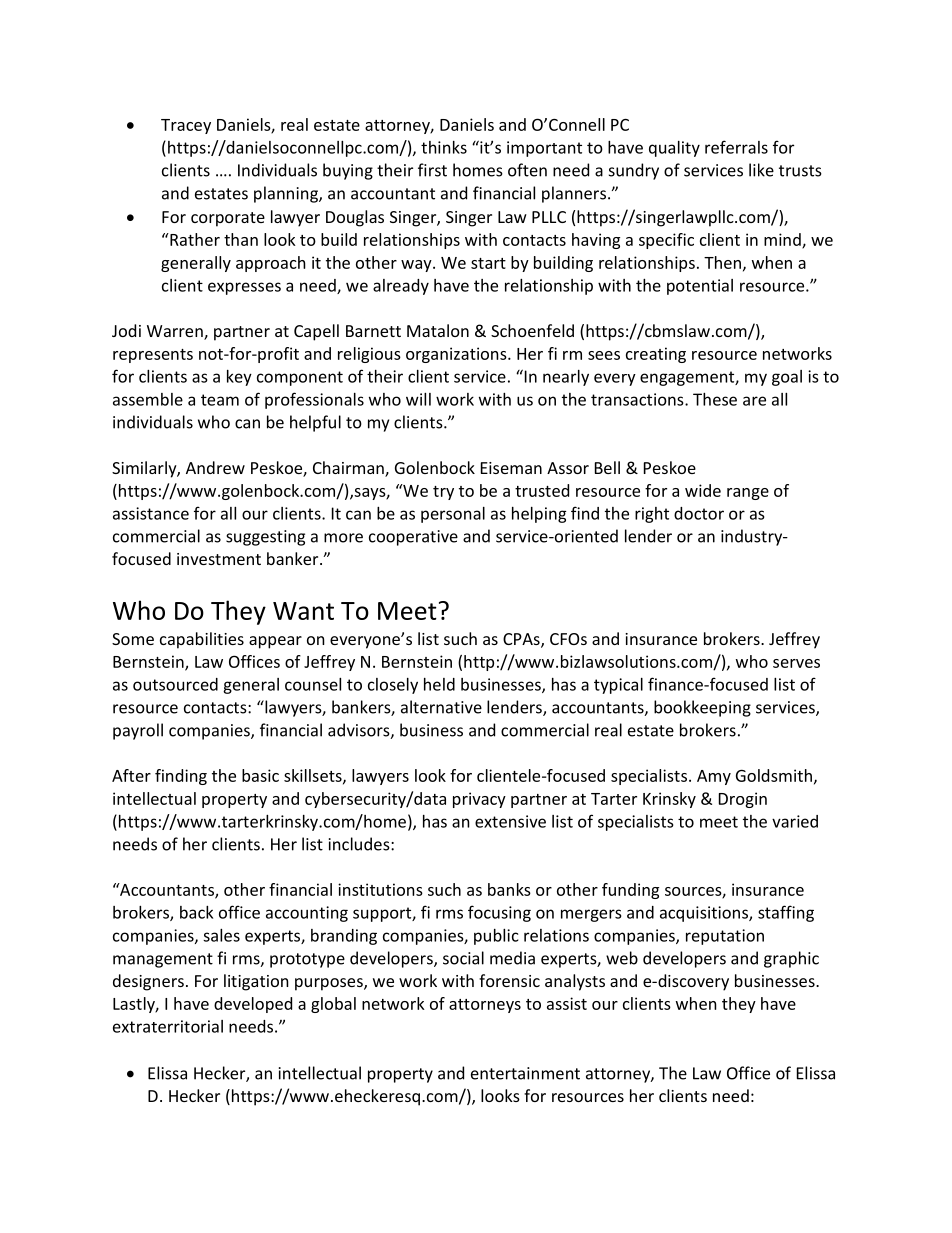 The width and height of the image is (952, 1233). I want to click on Amy, so click(714, 777).
